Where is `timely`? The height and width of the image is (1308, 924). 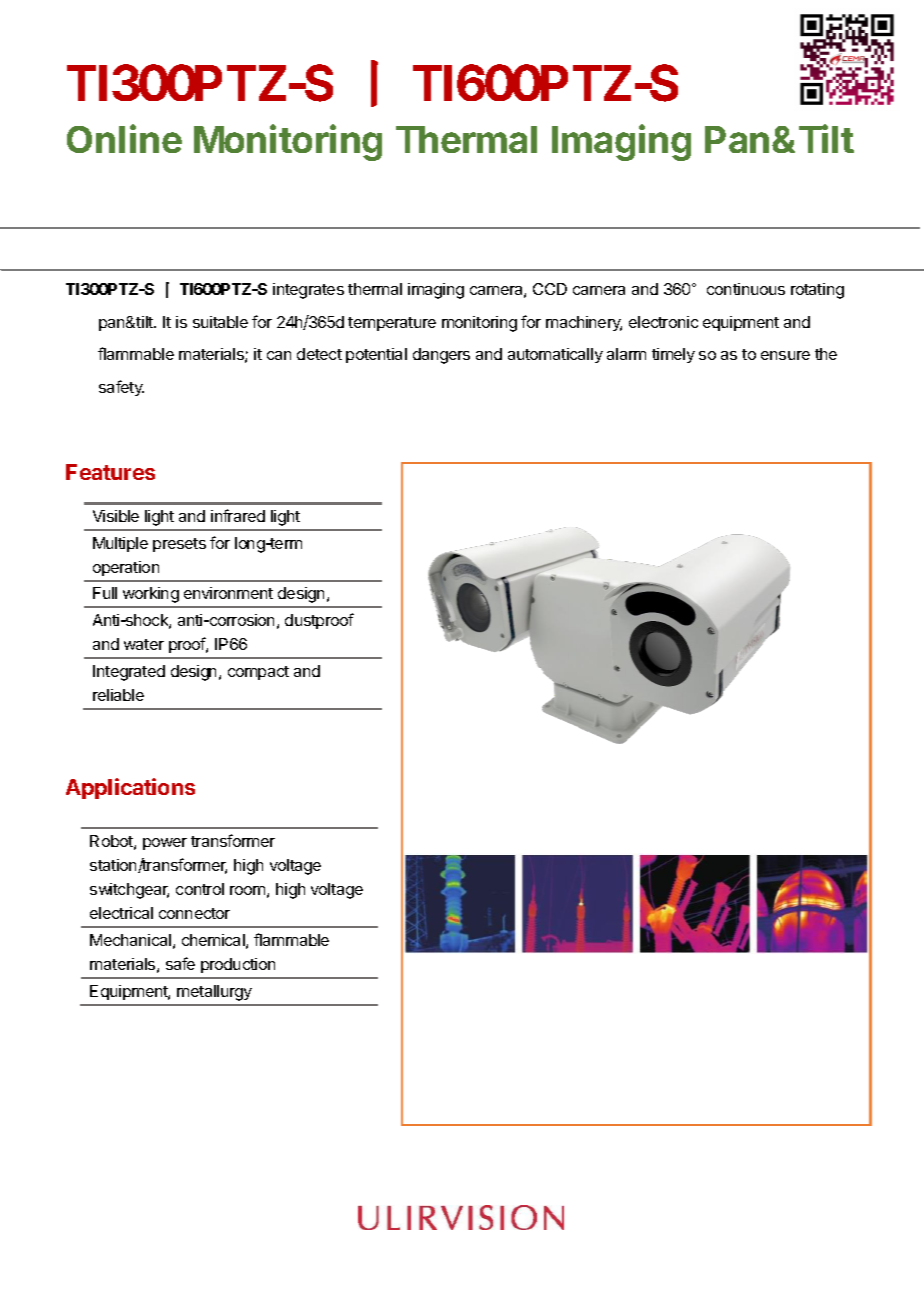 timely is located at coordinates (673, 355).
